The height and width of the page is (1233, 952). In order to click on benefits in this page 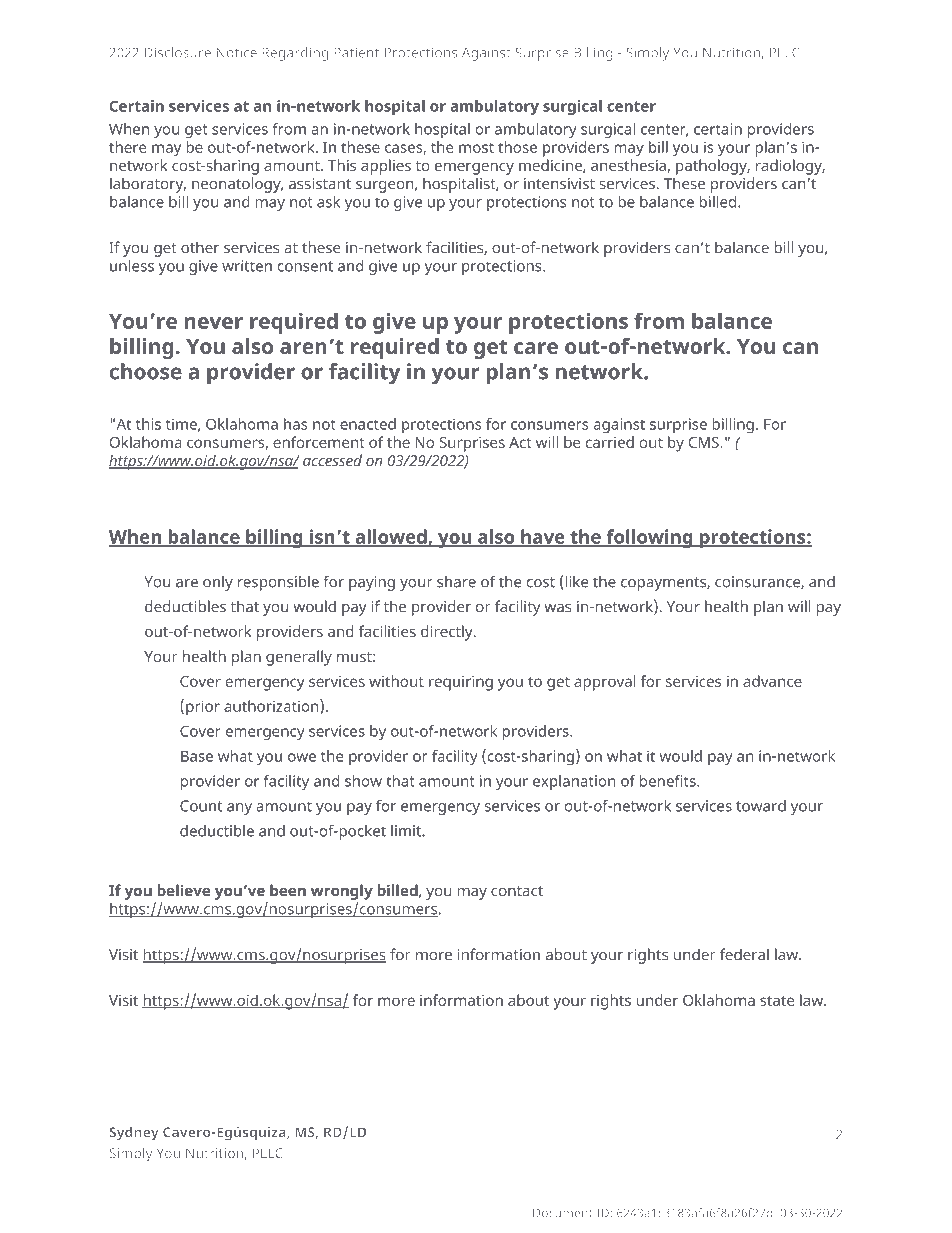, I will do `click(669, 781)`.
